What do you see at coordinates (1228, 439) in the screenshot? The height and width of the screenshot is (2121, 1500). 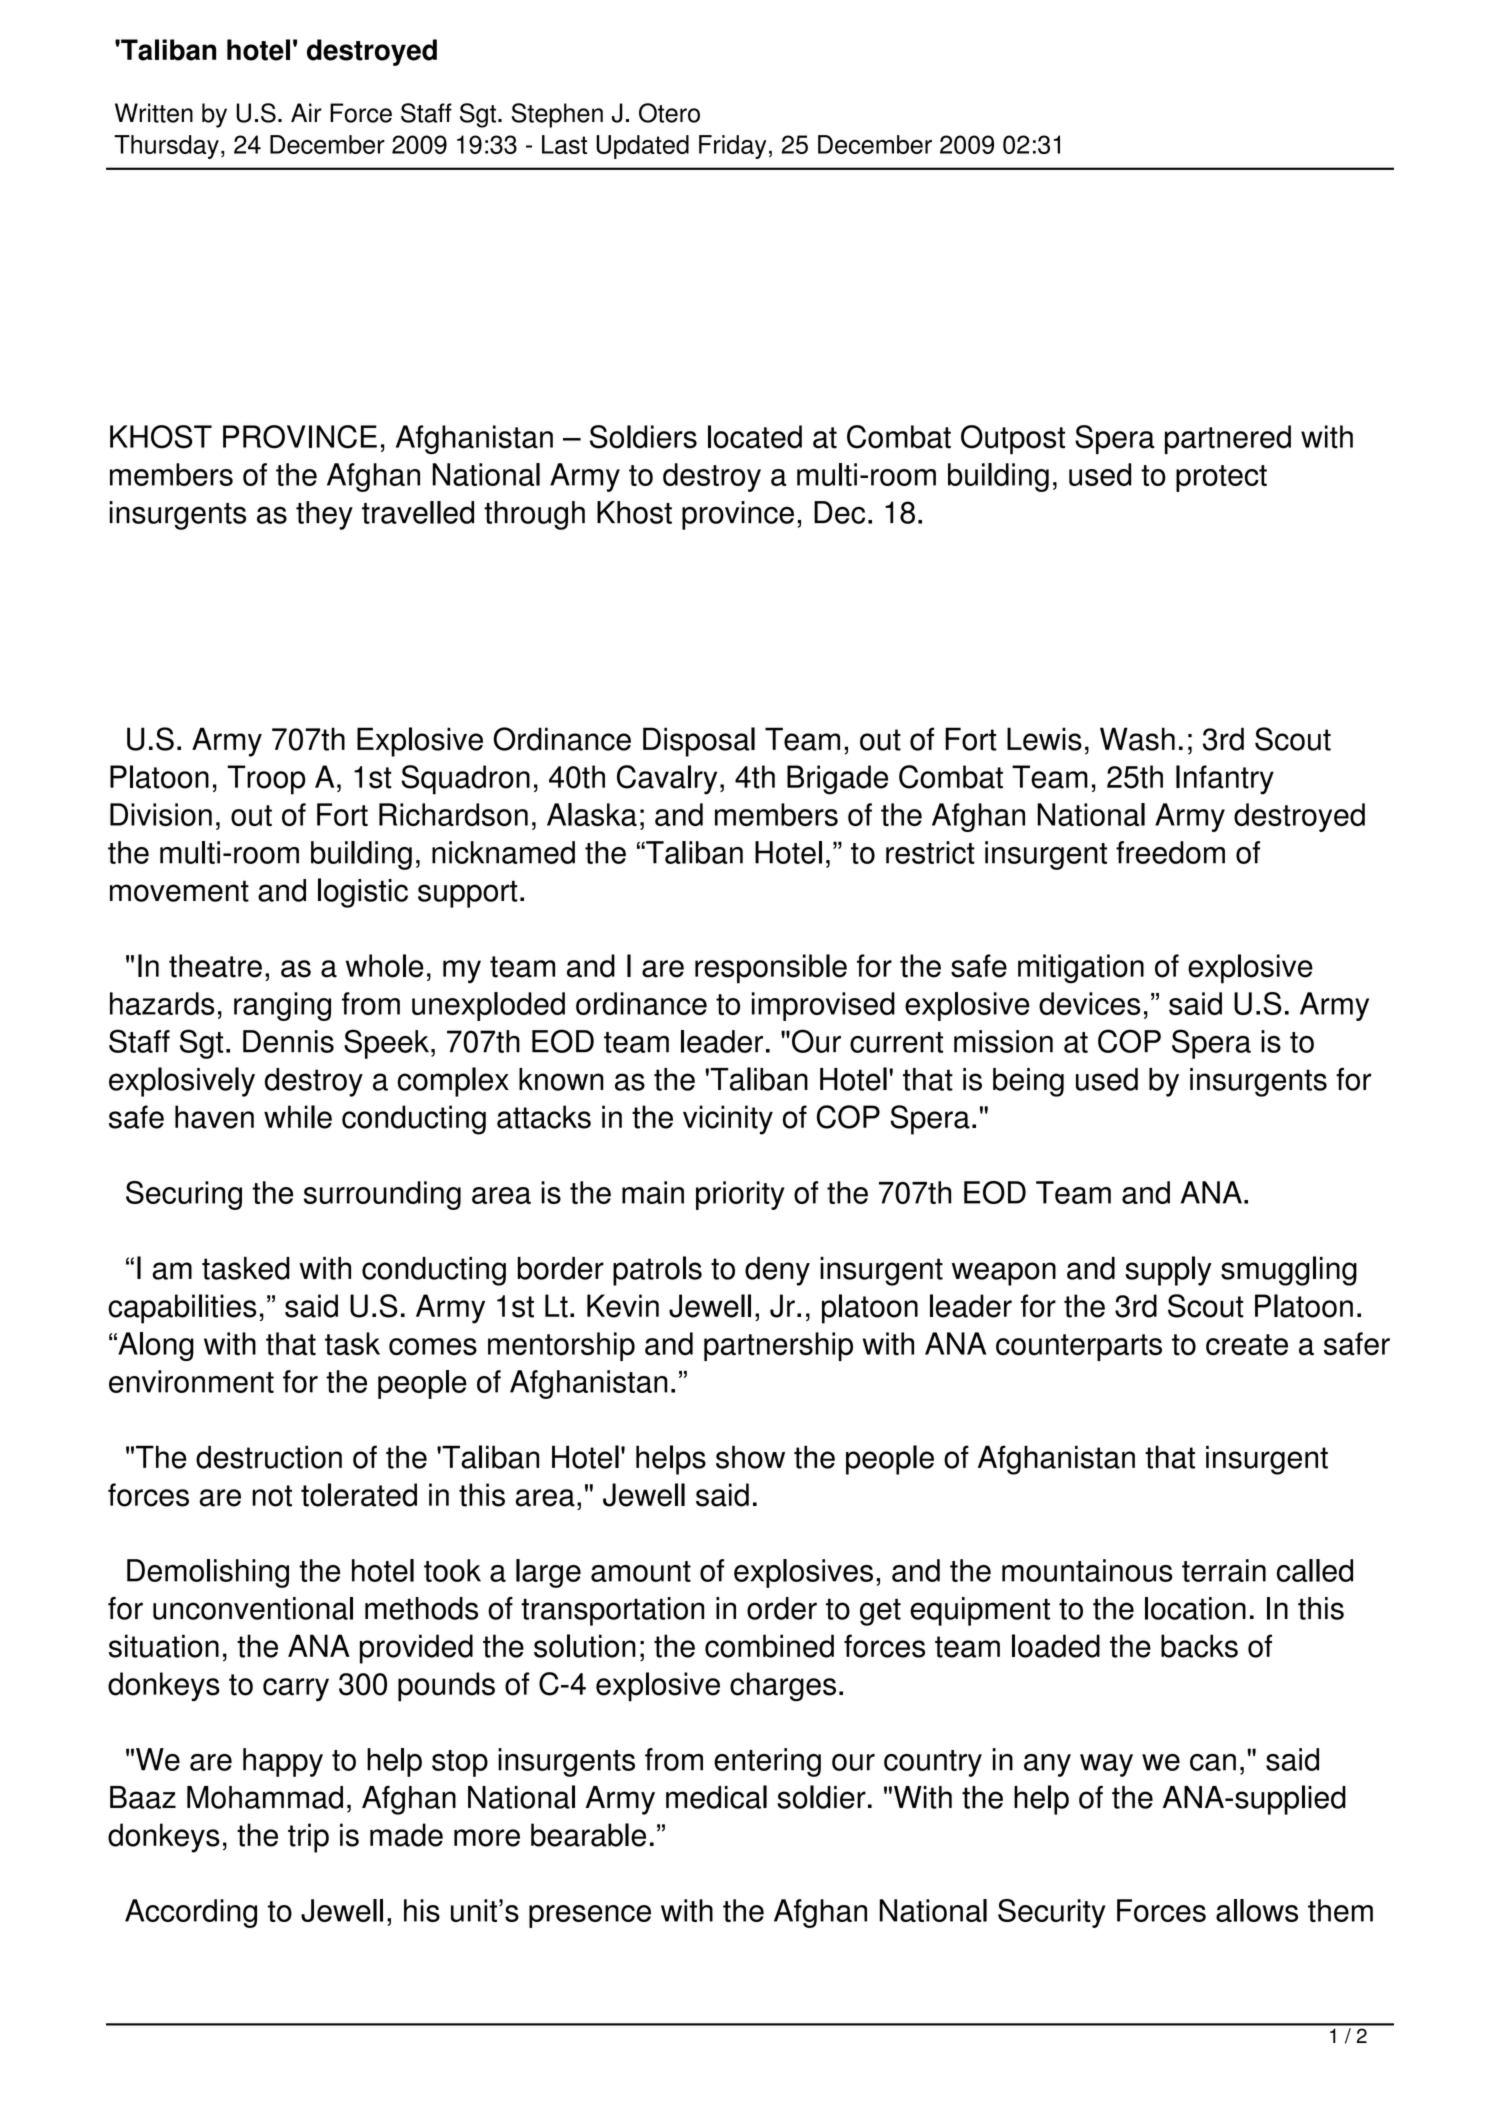 I see `partnered` at bounding box center [1228, 439].
